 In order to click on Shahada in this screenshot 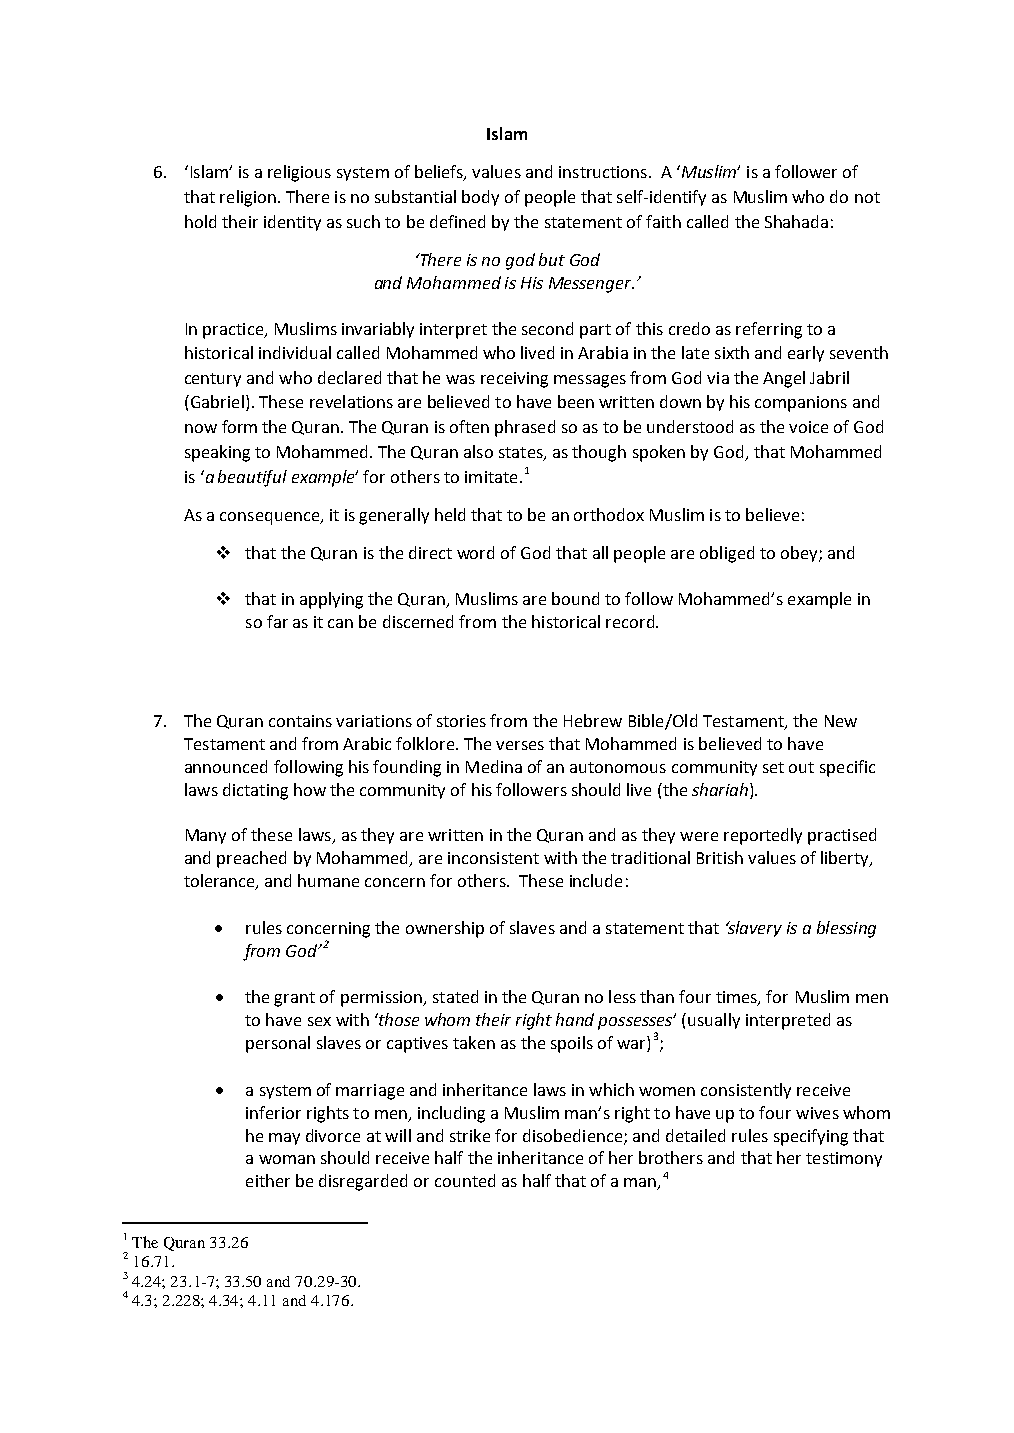, I will do `click(796, 221)`.
